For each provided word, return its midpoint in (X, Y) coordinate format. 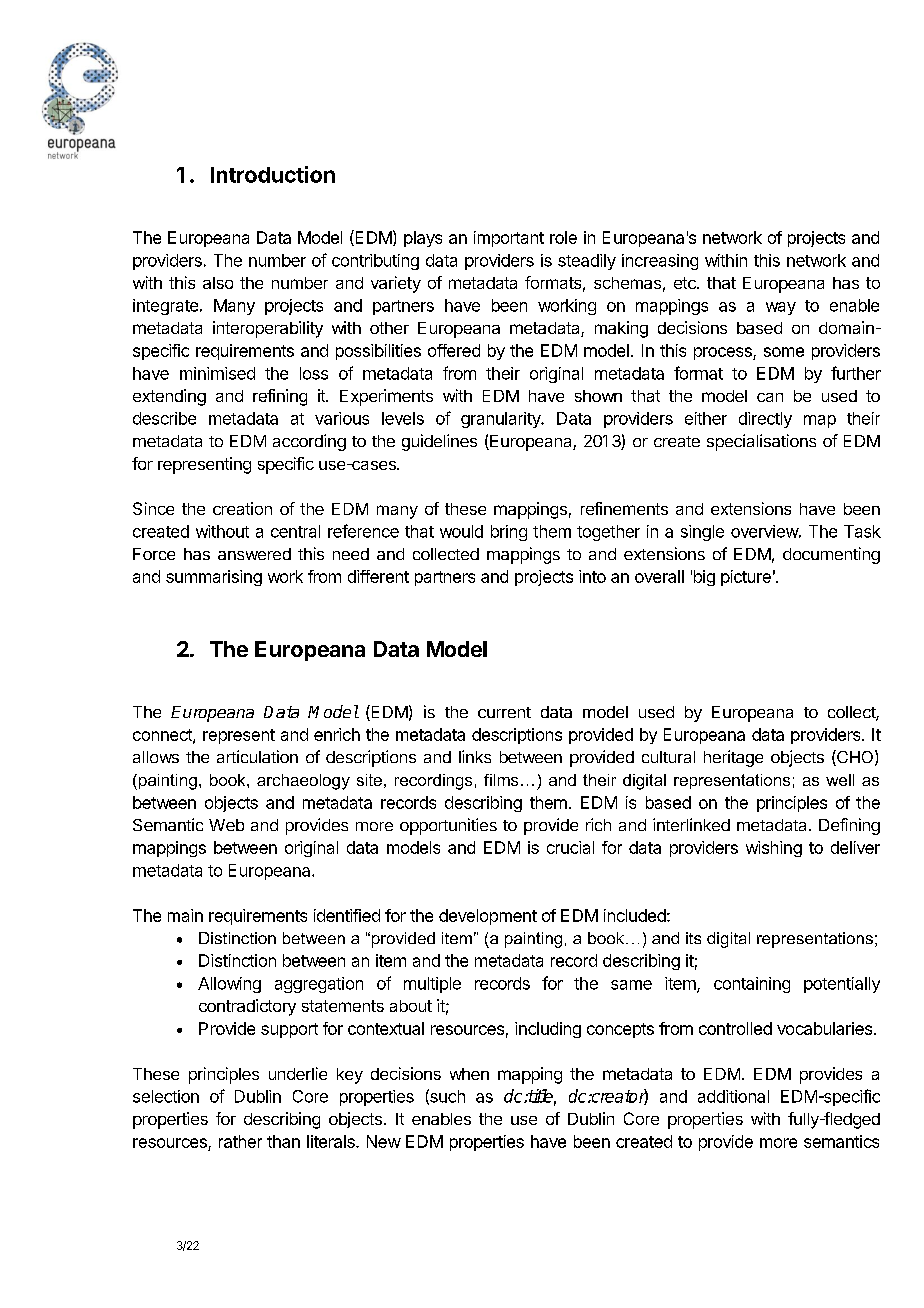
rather (240, 1141)
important (509, 239)
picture (746, 578)
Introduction (273, 174)
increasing (660, 262)
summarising (214, 578)
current (504, 712)
